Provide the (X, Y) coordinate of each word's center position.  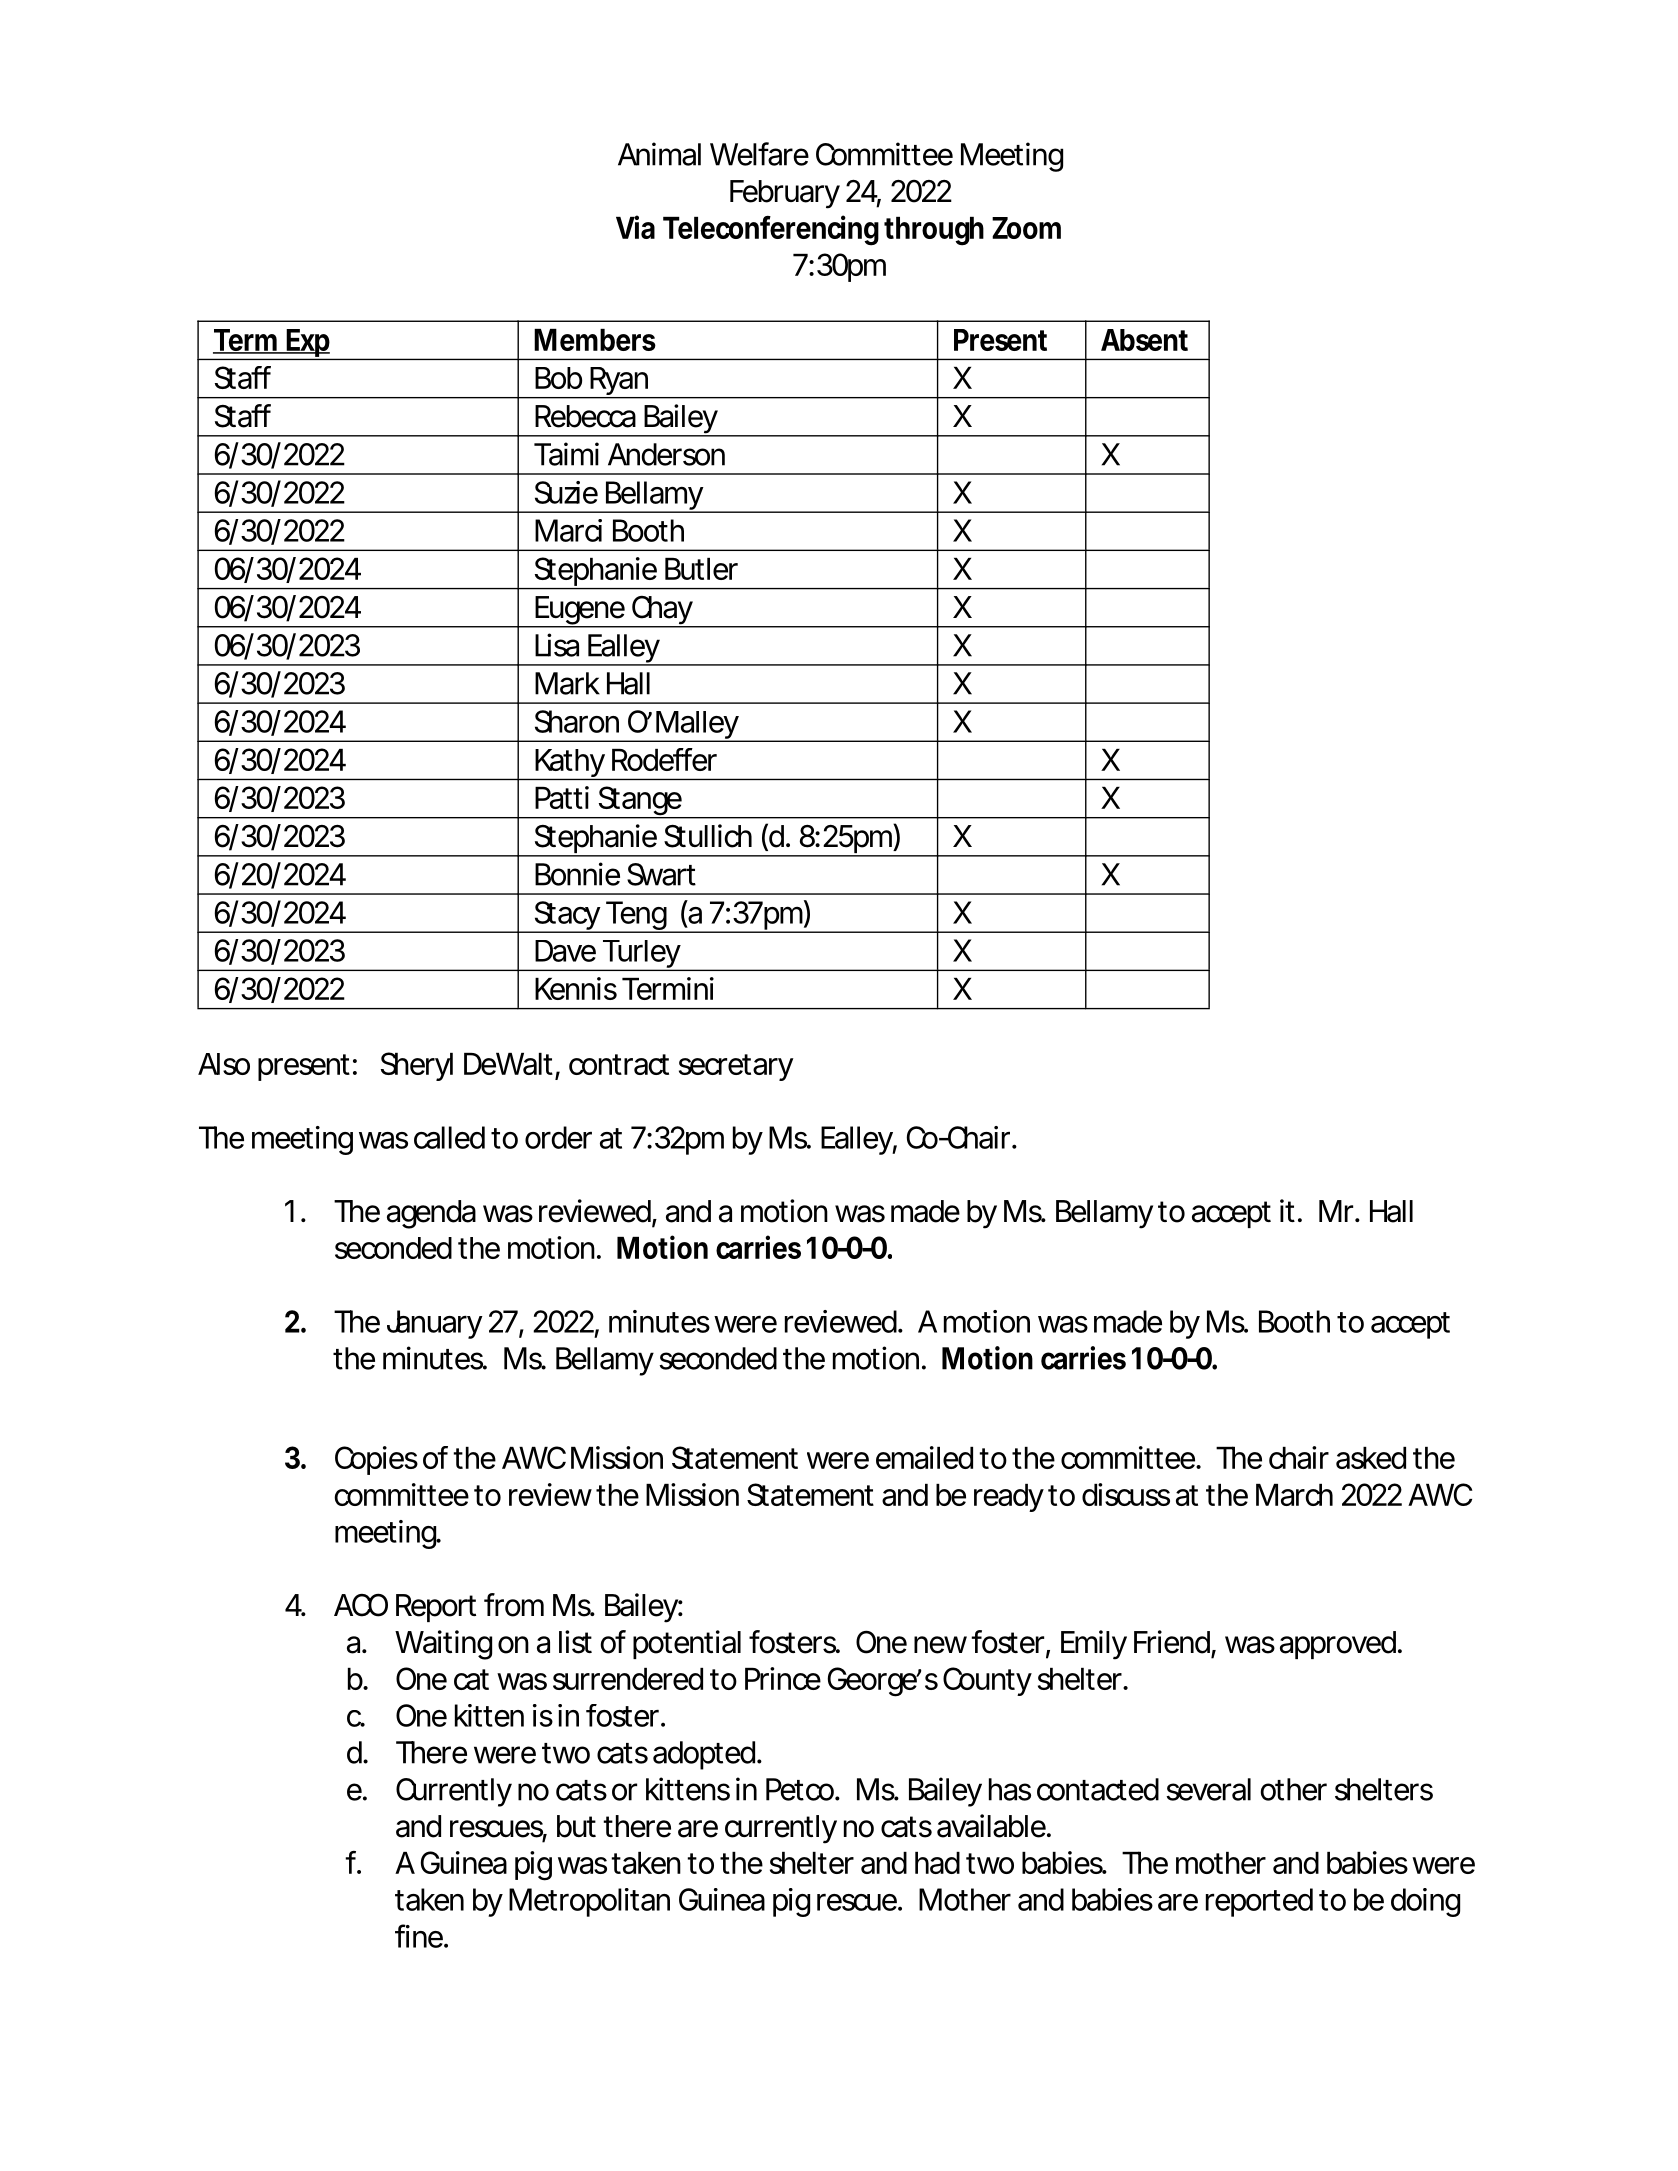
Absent (1144, 340)
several (1208, 1789)
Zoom (1026, 228)
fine (420, 1936)
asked (1371, 1458)
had (937, 1863)
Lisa (557, 645)
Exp (308, 344)
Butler (701, 569)
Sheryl (417, 1066)
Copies (376, 1460)
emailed (924, 1457)
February (785, 194)
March (1294, 1495)
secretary (736, 1067)
